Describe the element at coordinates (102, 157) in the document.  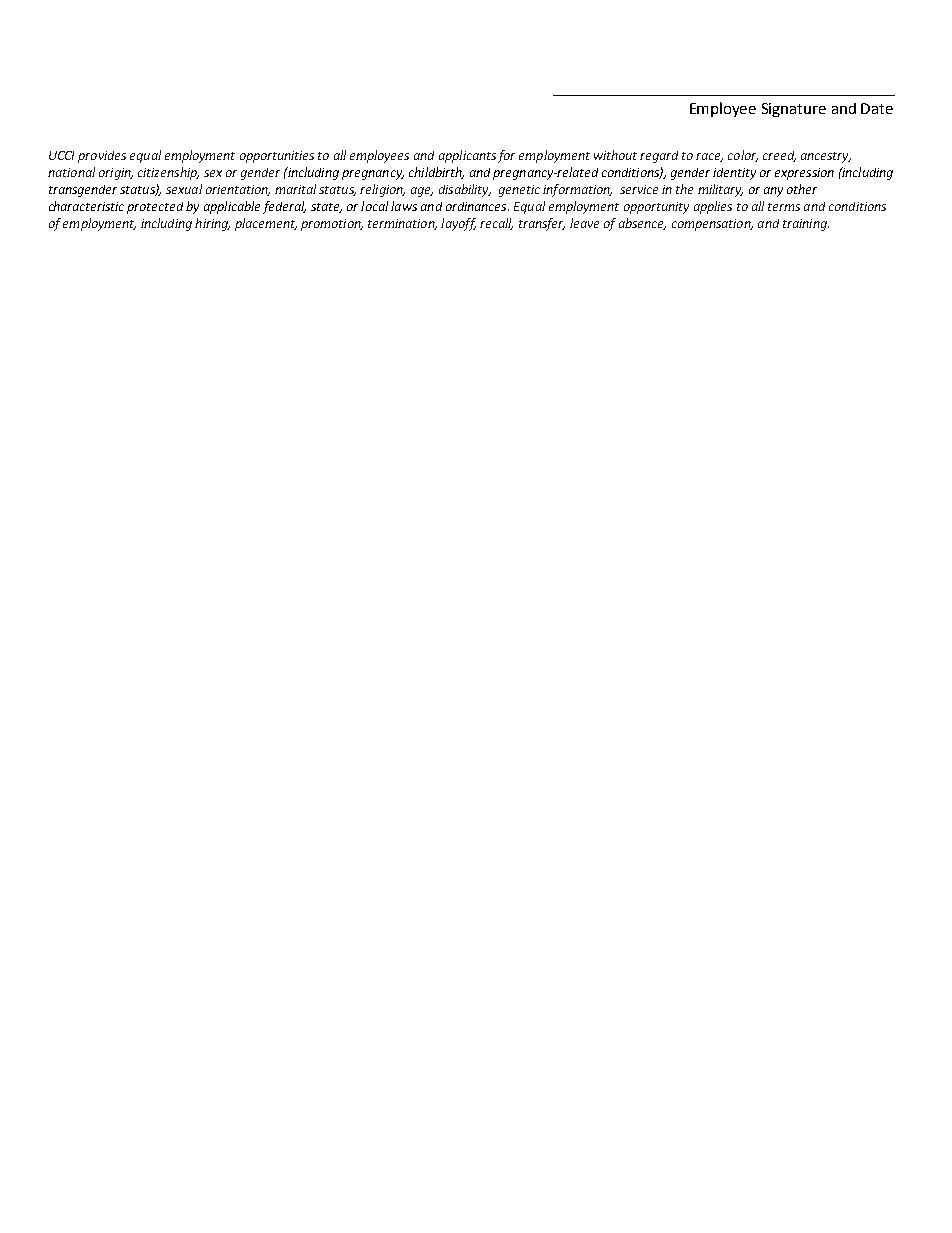
I see `provides` at that location.
